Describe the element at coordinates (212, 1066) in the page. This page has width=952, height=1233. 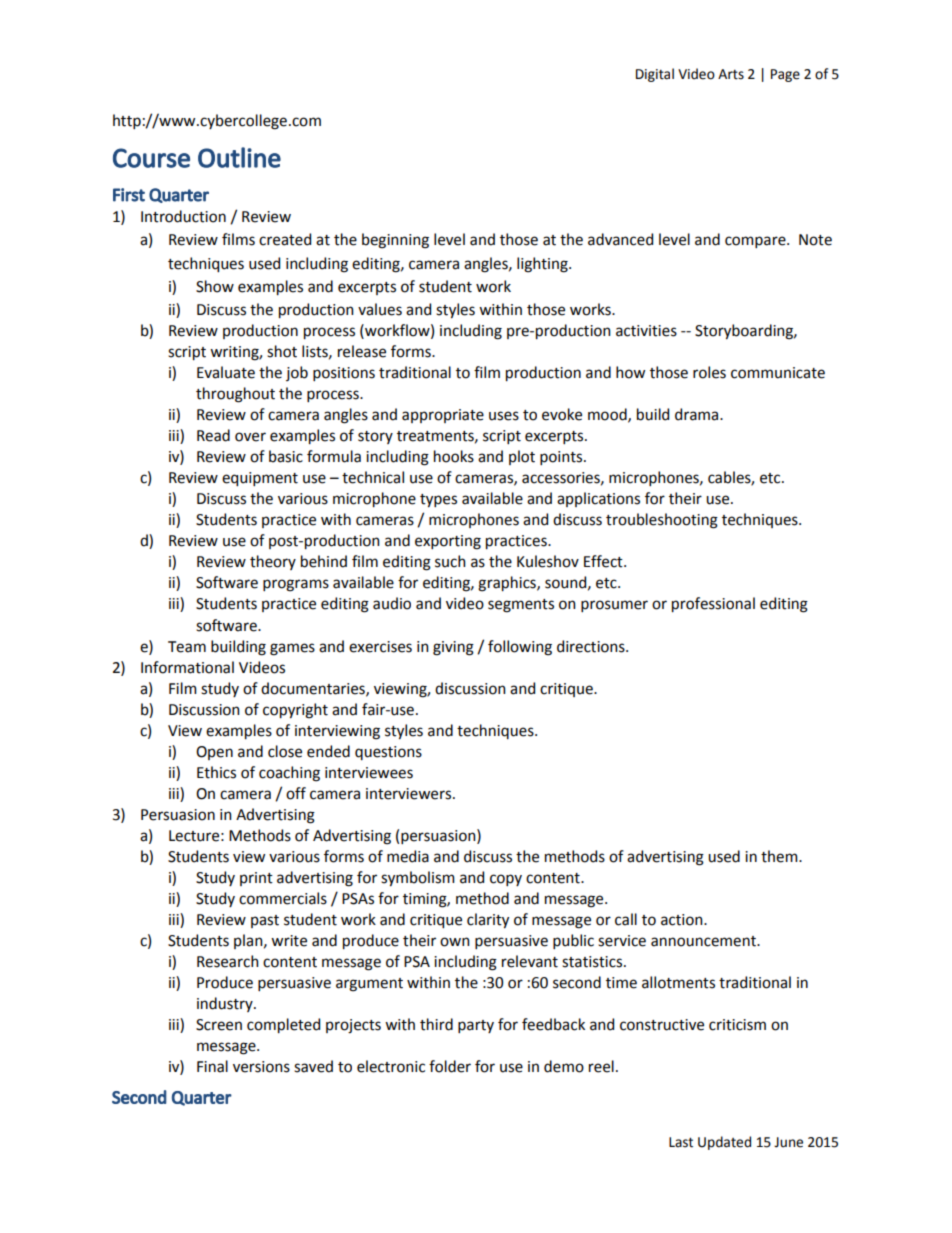
I see `Final` at that location.
